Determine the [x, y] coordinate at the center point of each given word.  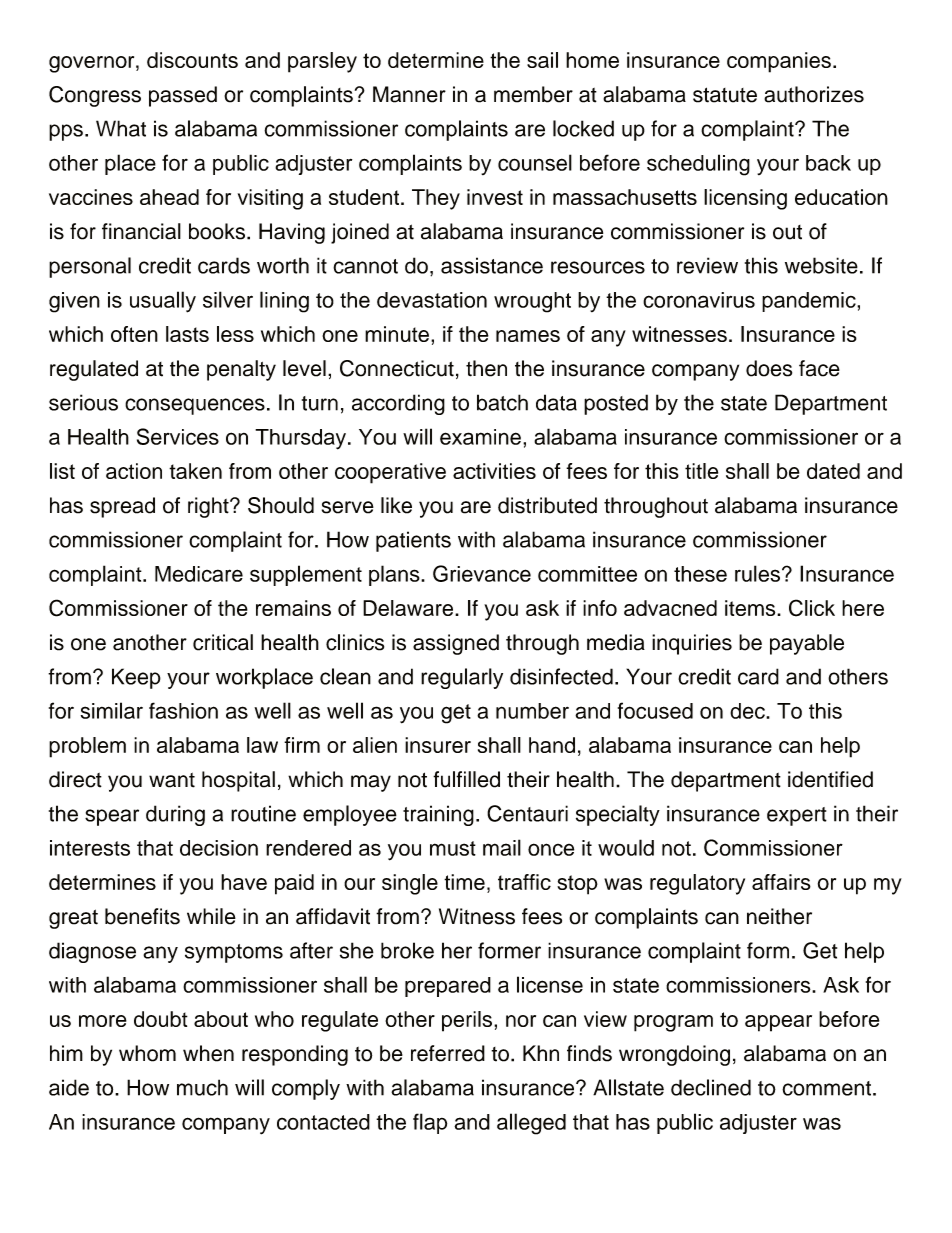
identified [830, 779]
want [172, 780]
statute [725, 95]
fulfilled [466, 779]
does [769, 368]
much [202, 1087]
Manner [409, 94]
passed [183, 96]
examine [480, 437]
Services [178, 436]
